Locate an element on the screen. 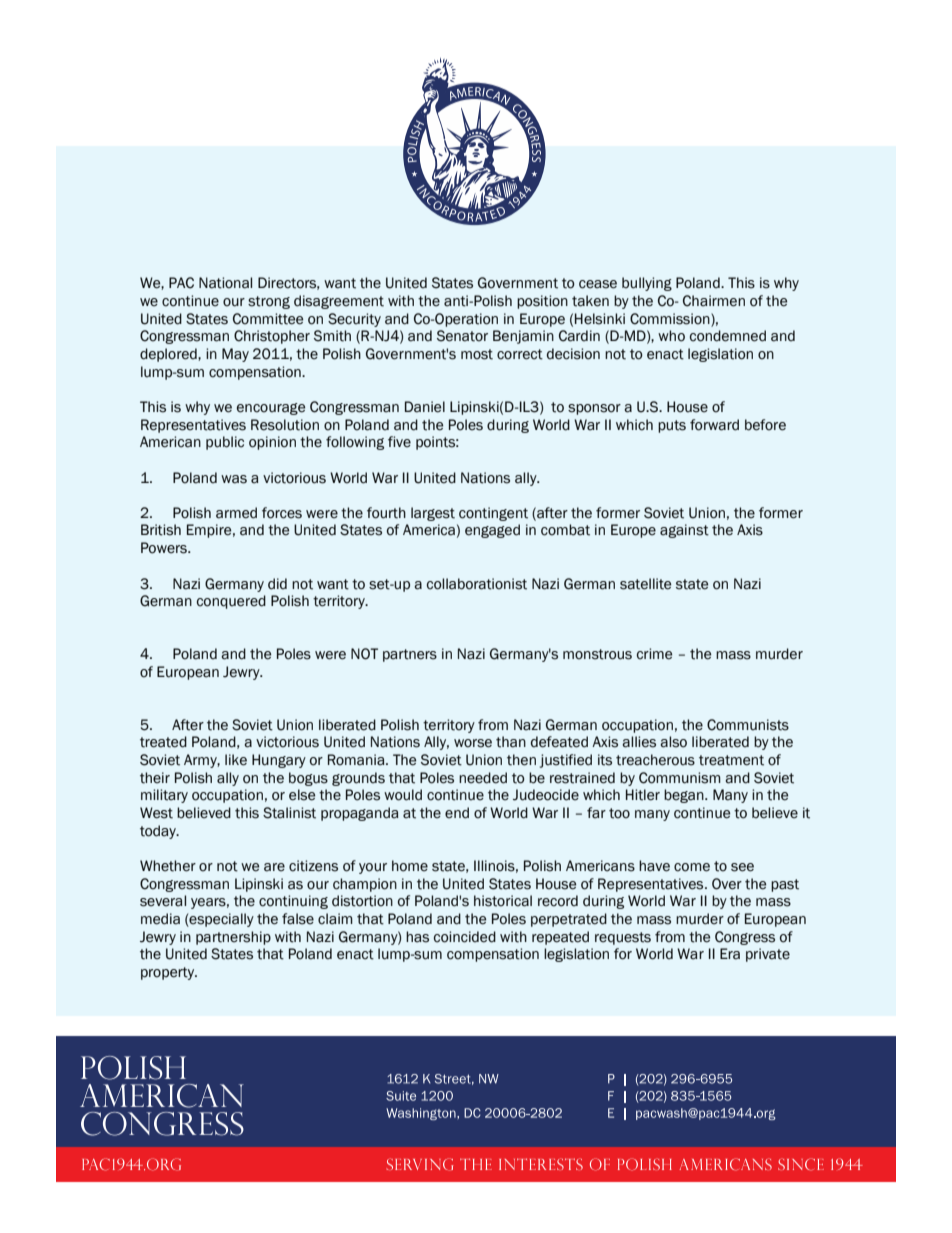 This screenshot has width=952, height=1233. National is located at coordinates (225, 283).
